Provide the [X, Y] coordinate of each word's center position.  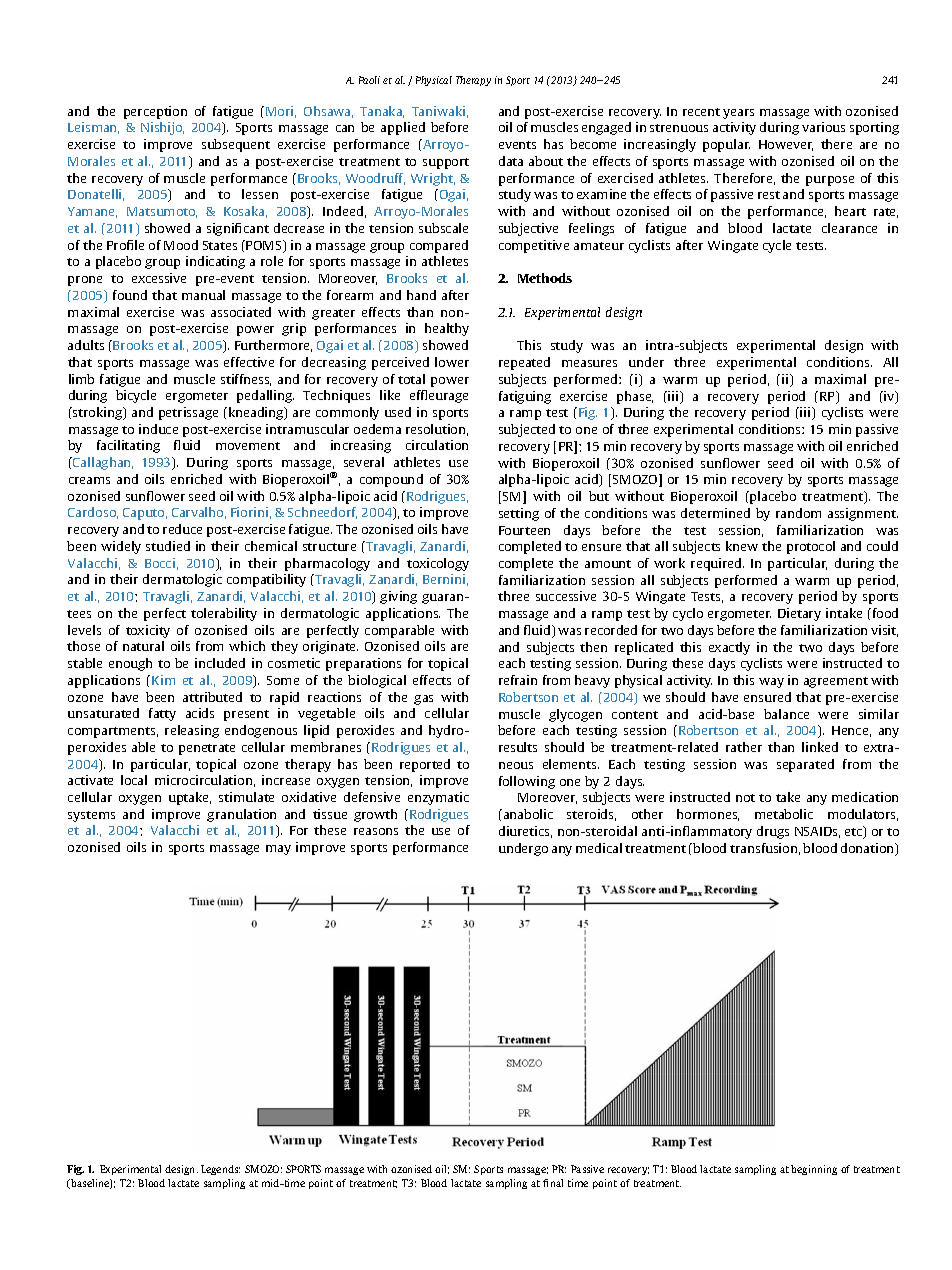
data [511, 161]
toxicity [148, 631]
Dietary [799, 614]
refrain [518, 680]
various [823, 127]
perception [155, 112]
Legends [220, 1170]
